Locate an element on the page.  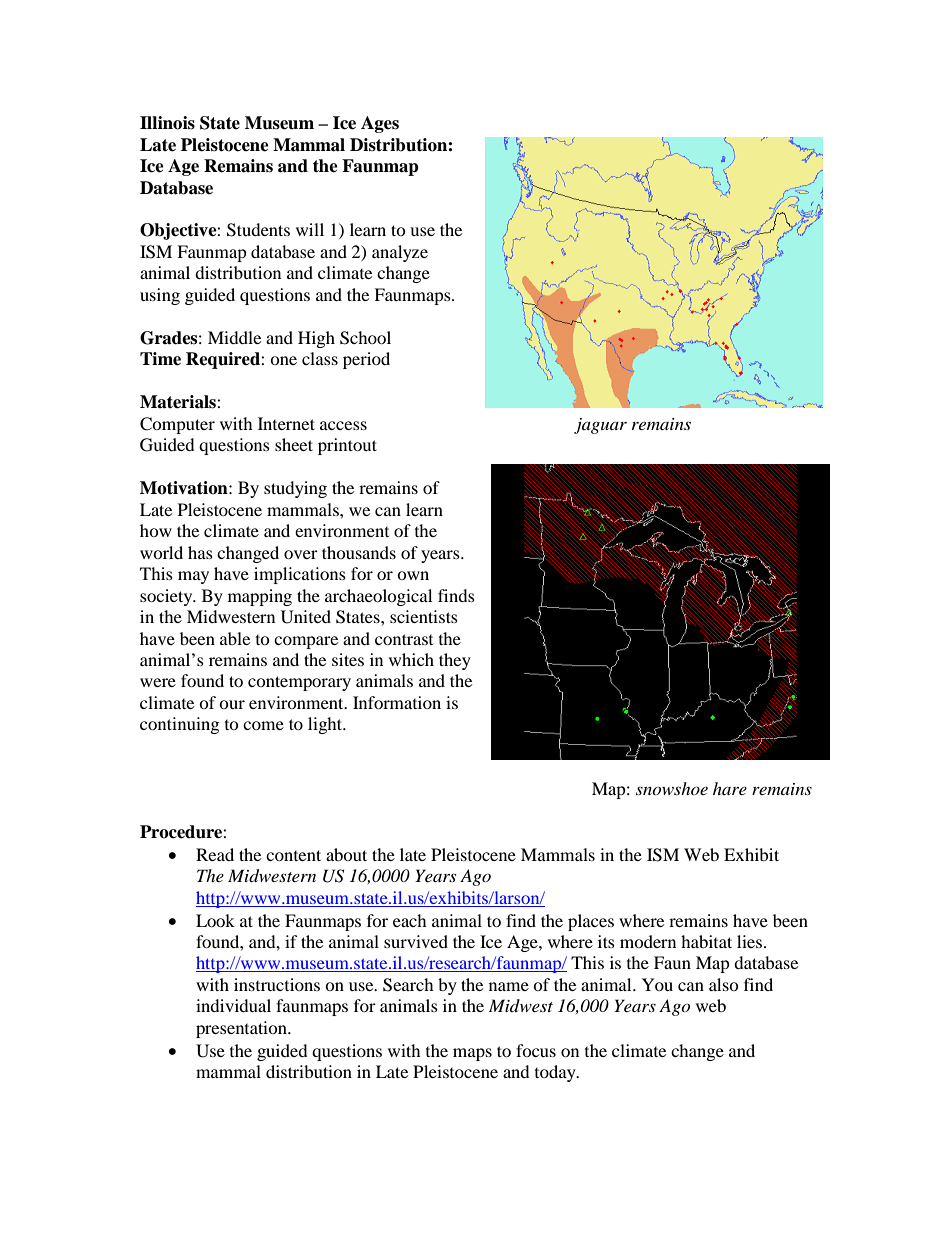
presentation is located at coordinates (242, 1029).
